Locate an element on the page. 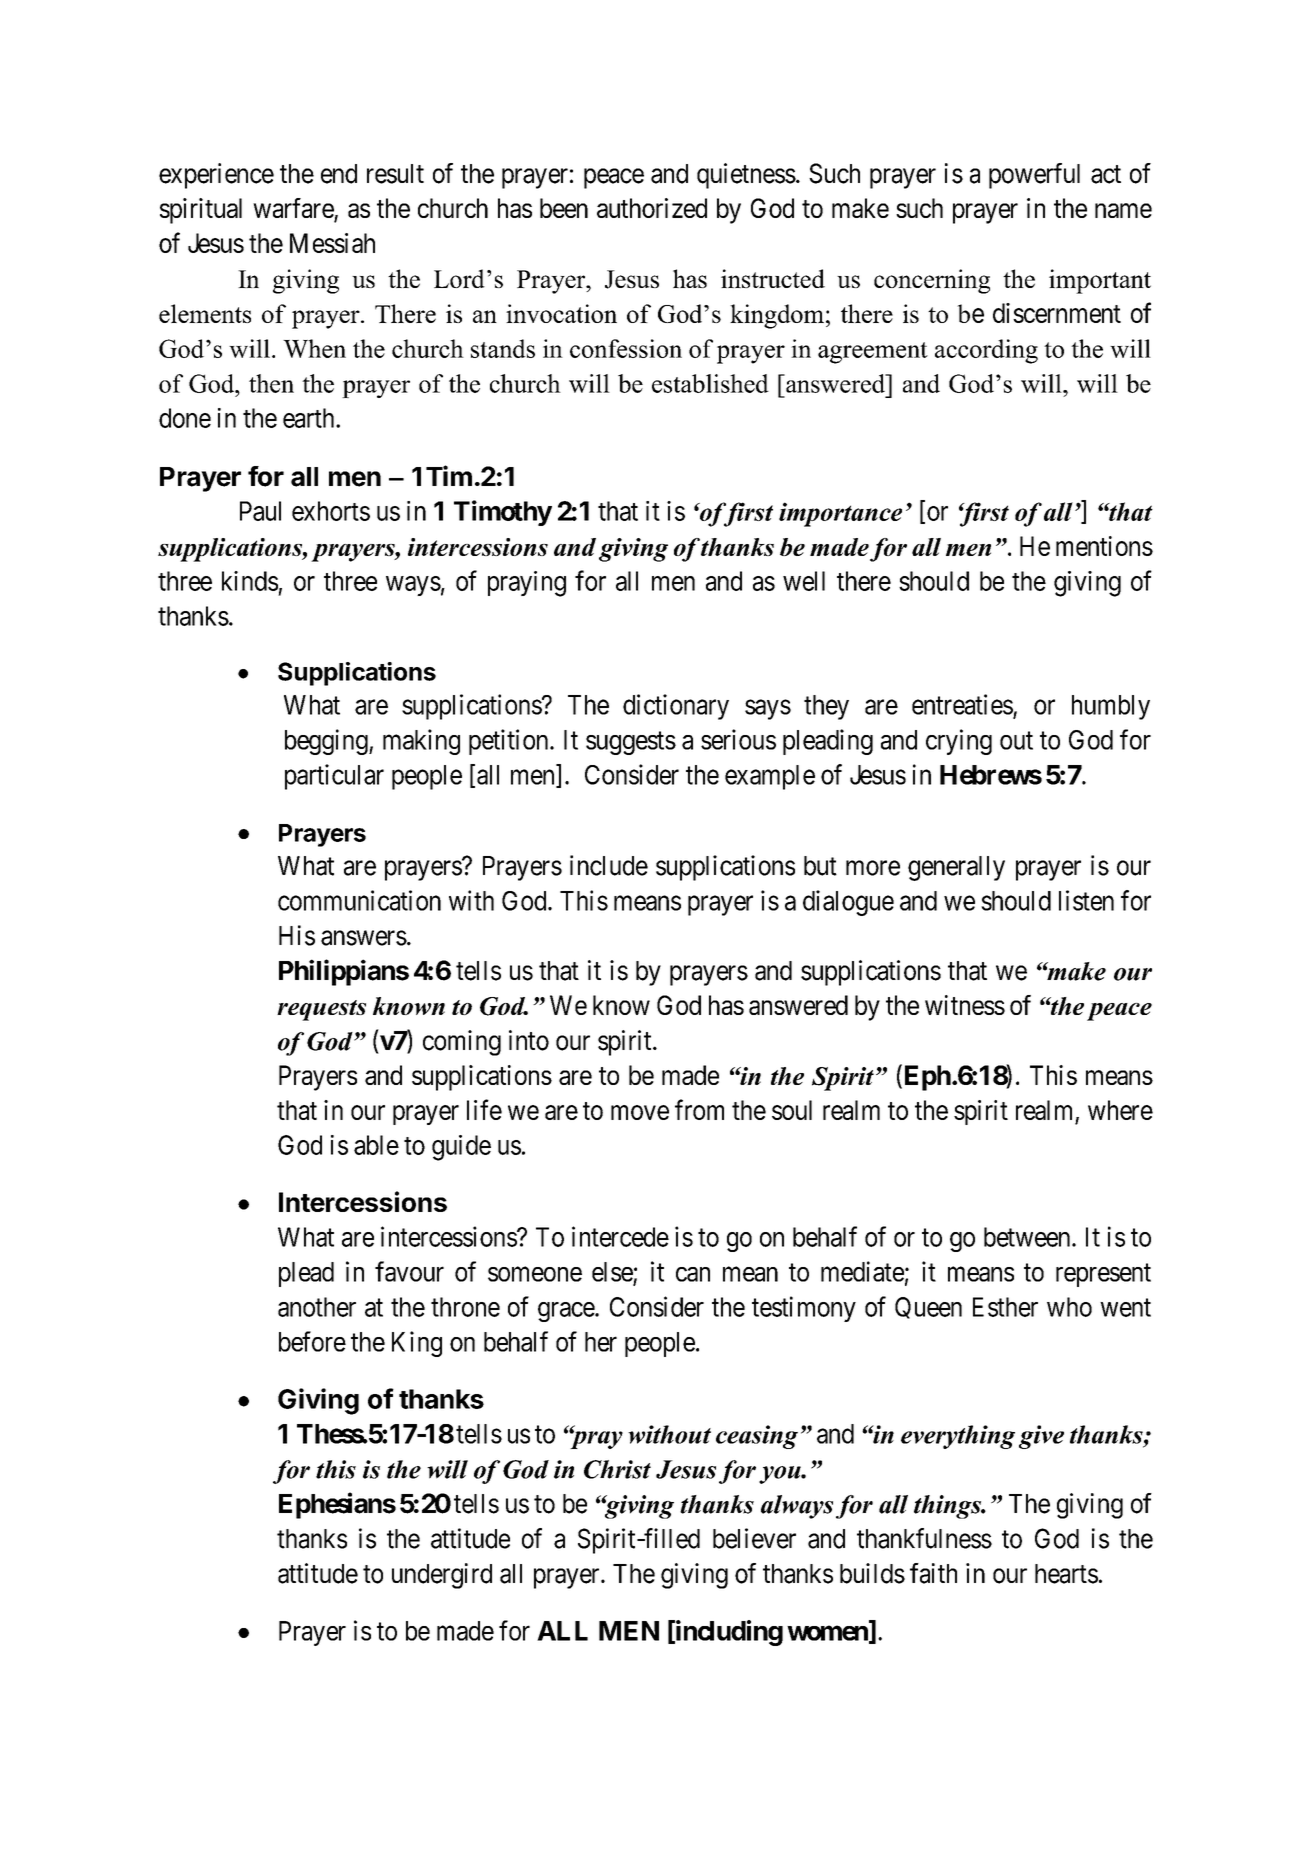  begging is located at coordinates (327, 742).
